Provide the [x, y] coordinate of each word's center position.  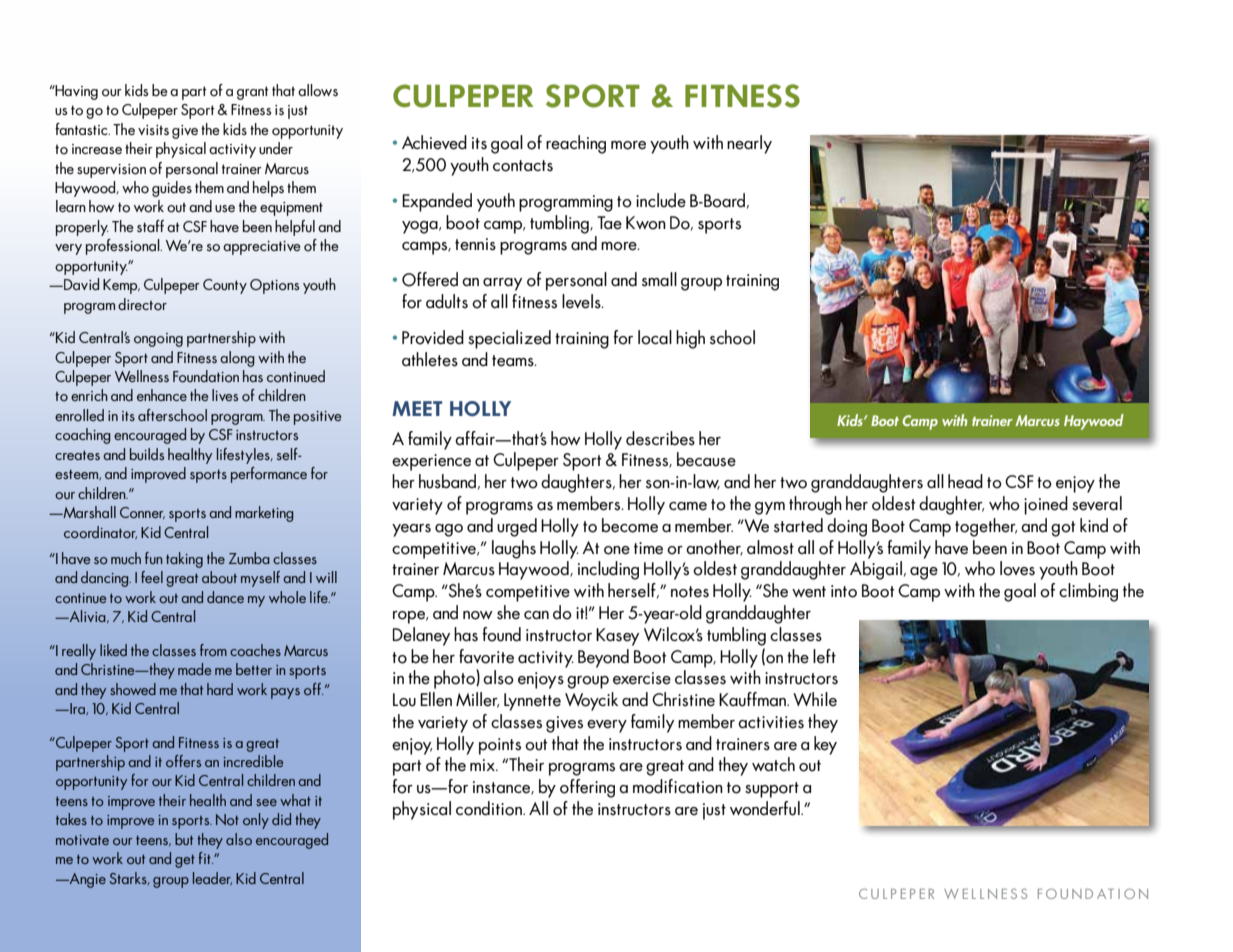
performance [269, 475]
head [965, 481]
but [184, 839]
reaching [576, 144]
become [630, 525]
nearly [749, 144]
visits [153, 130]
